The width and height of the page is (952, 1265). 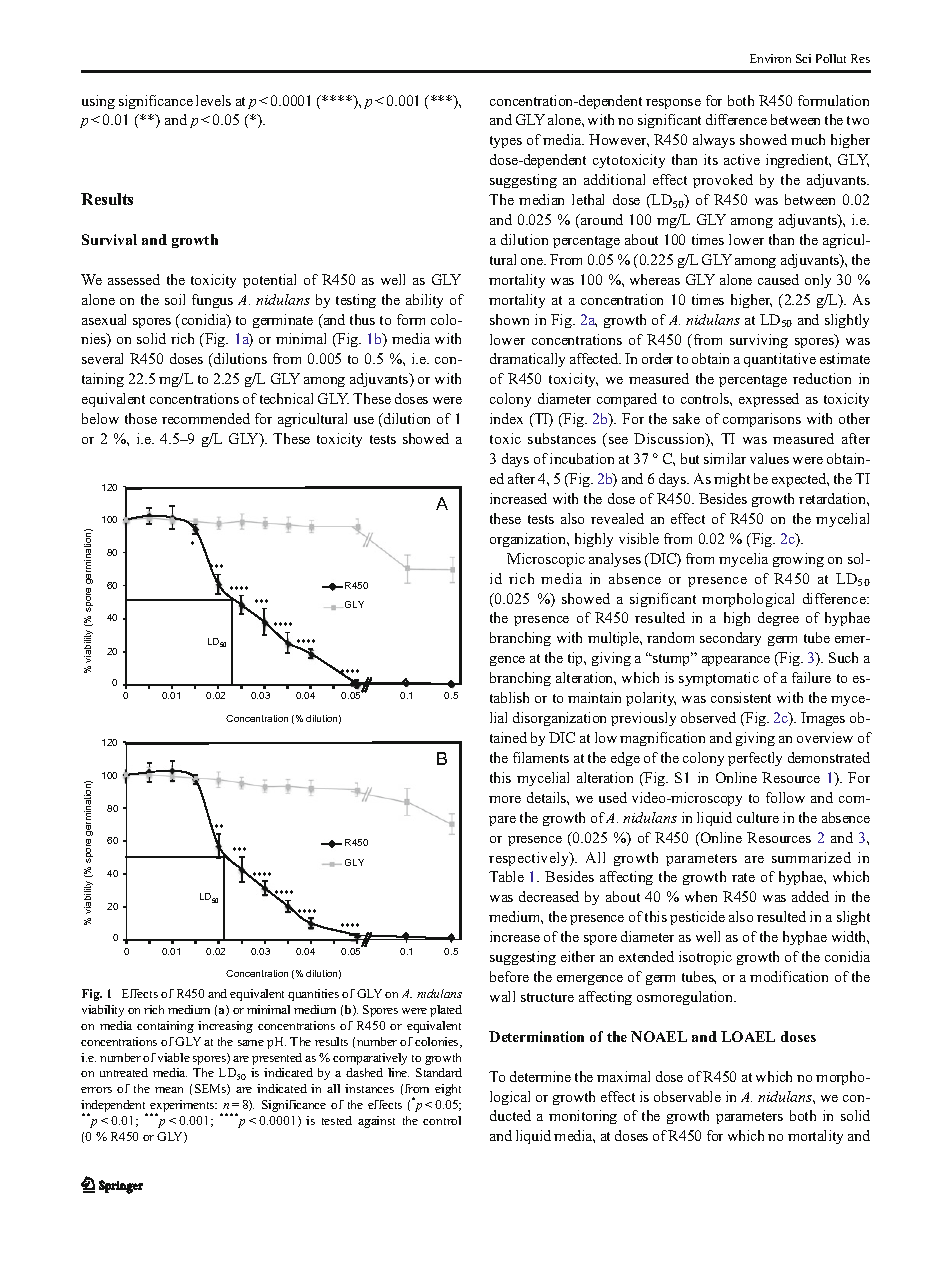 What do you see at coordinates (169, 1090) in the page?
I see `mean` at bounding box center [169, 1090].
